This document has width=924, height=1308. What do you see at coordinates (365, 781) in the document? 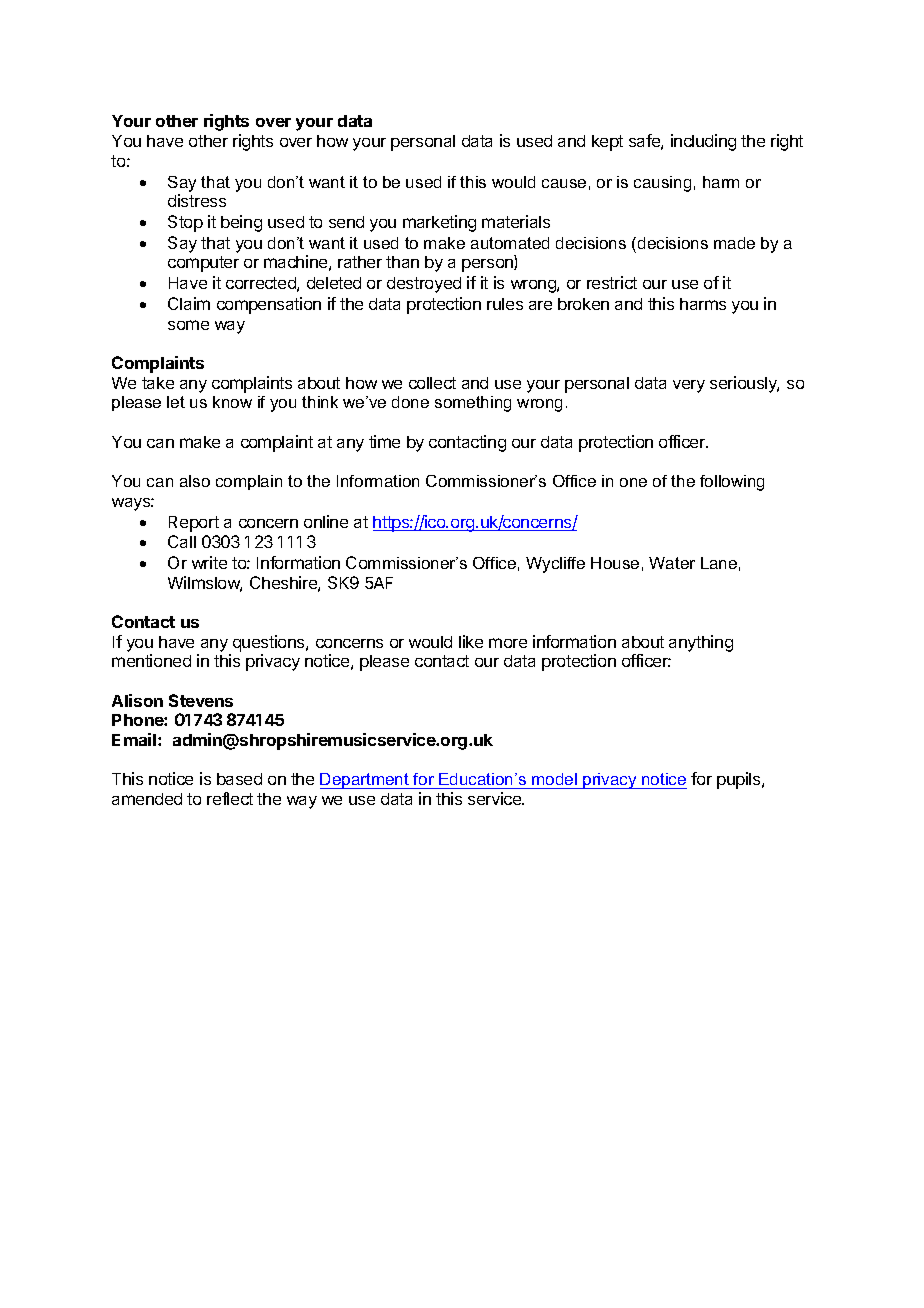
I see `Department` at bounding box center [365, 781].
